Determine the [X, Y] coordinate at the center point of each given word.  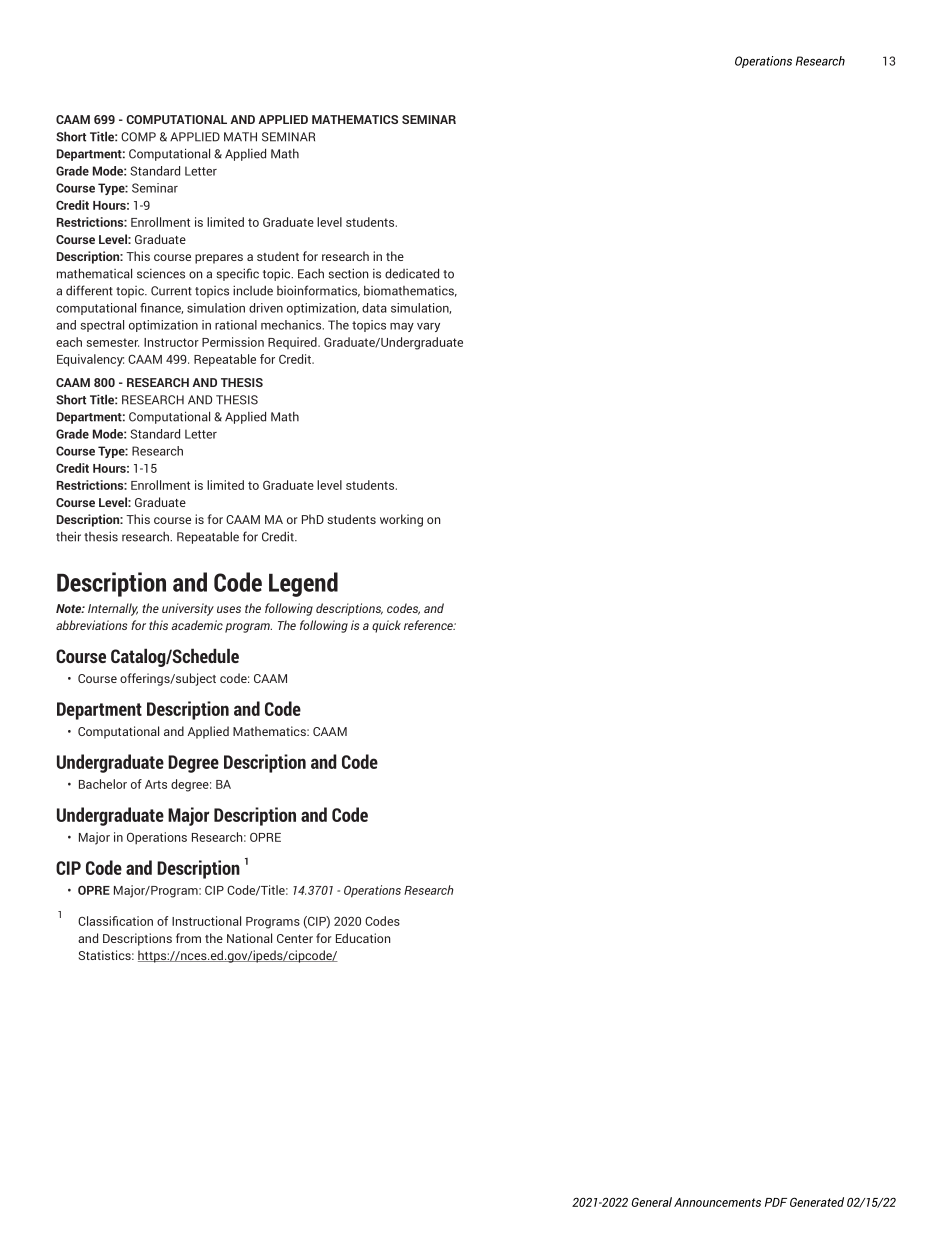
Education [363, 938]
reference [430, 625]
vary [428, 327]
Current [171, 291]
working [401, 520]
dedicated [412, 273]
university [188, 609]
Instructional [206, 921]
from [188, 938]
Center [295, 938]
